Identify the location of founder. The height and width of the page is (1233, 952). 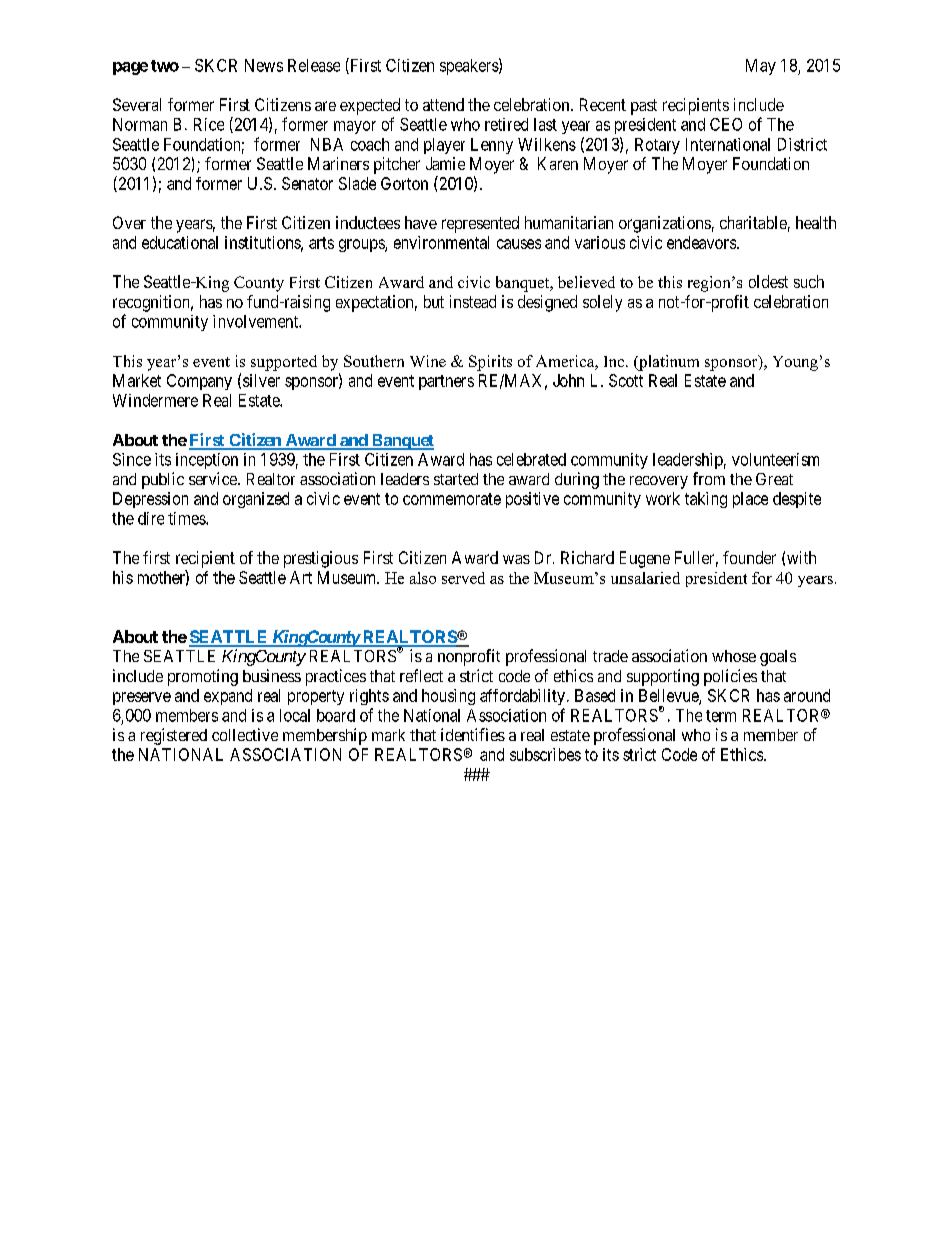
(749, 557).
